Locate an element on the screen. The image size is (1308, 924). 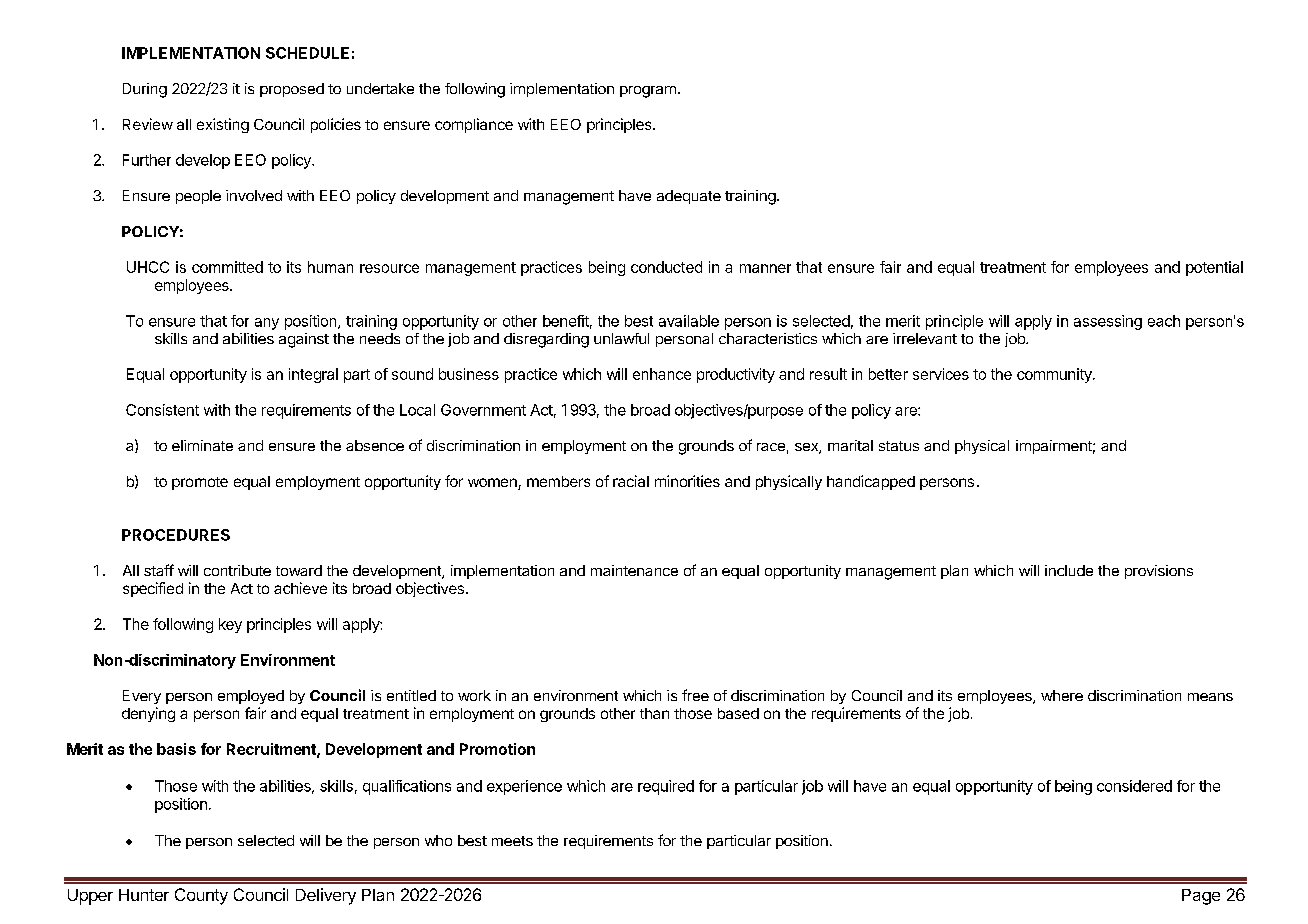
racial is located at coordinates (631, 481).
